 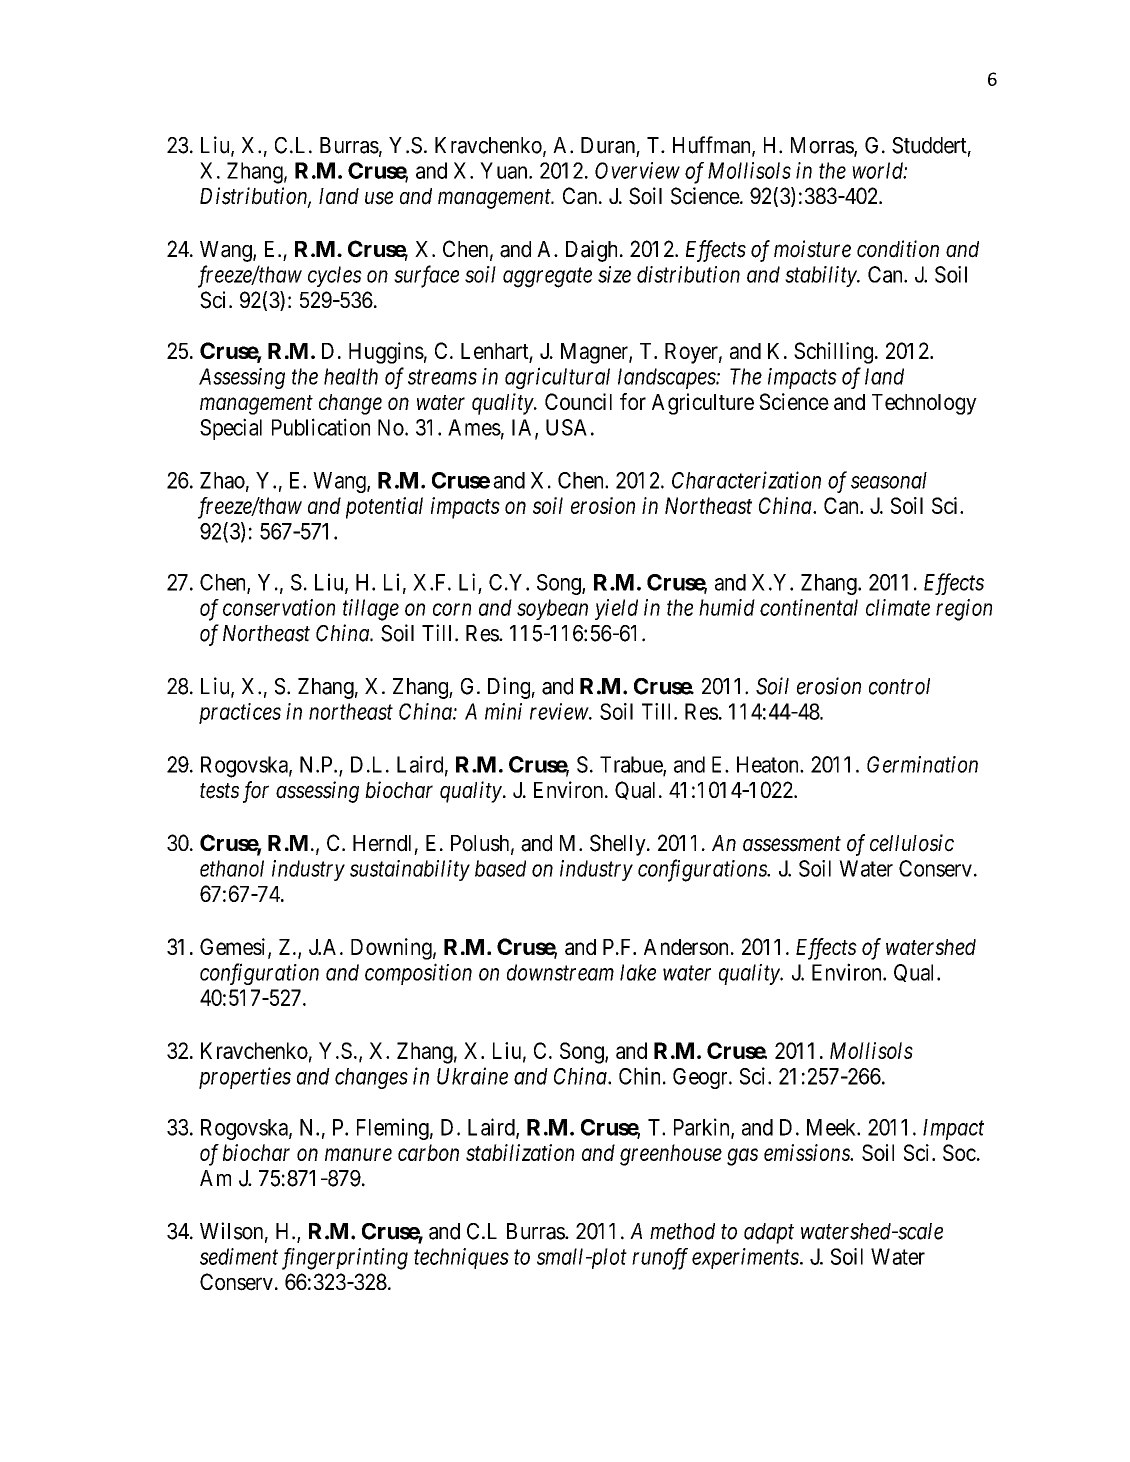 I want to click on seasonal, so click(x=889, y=480).
